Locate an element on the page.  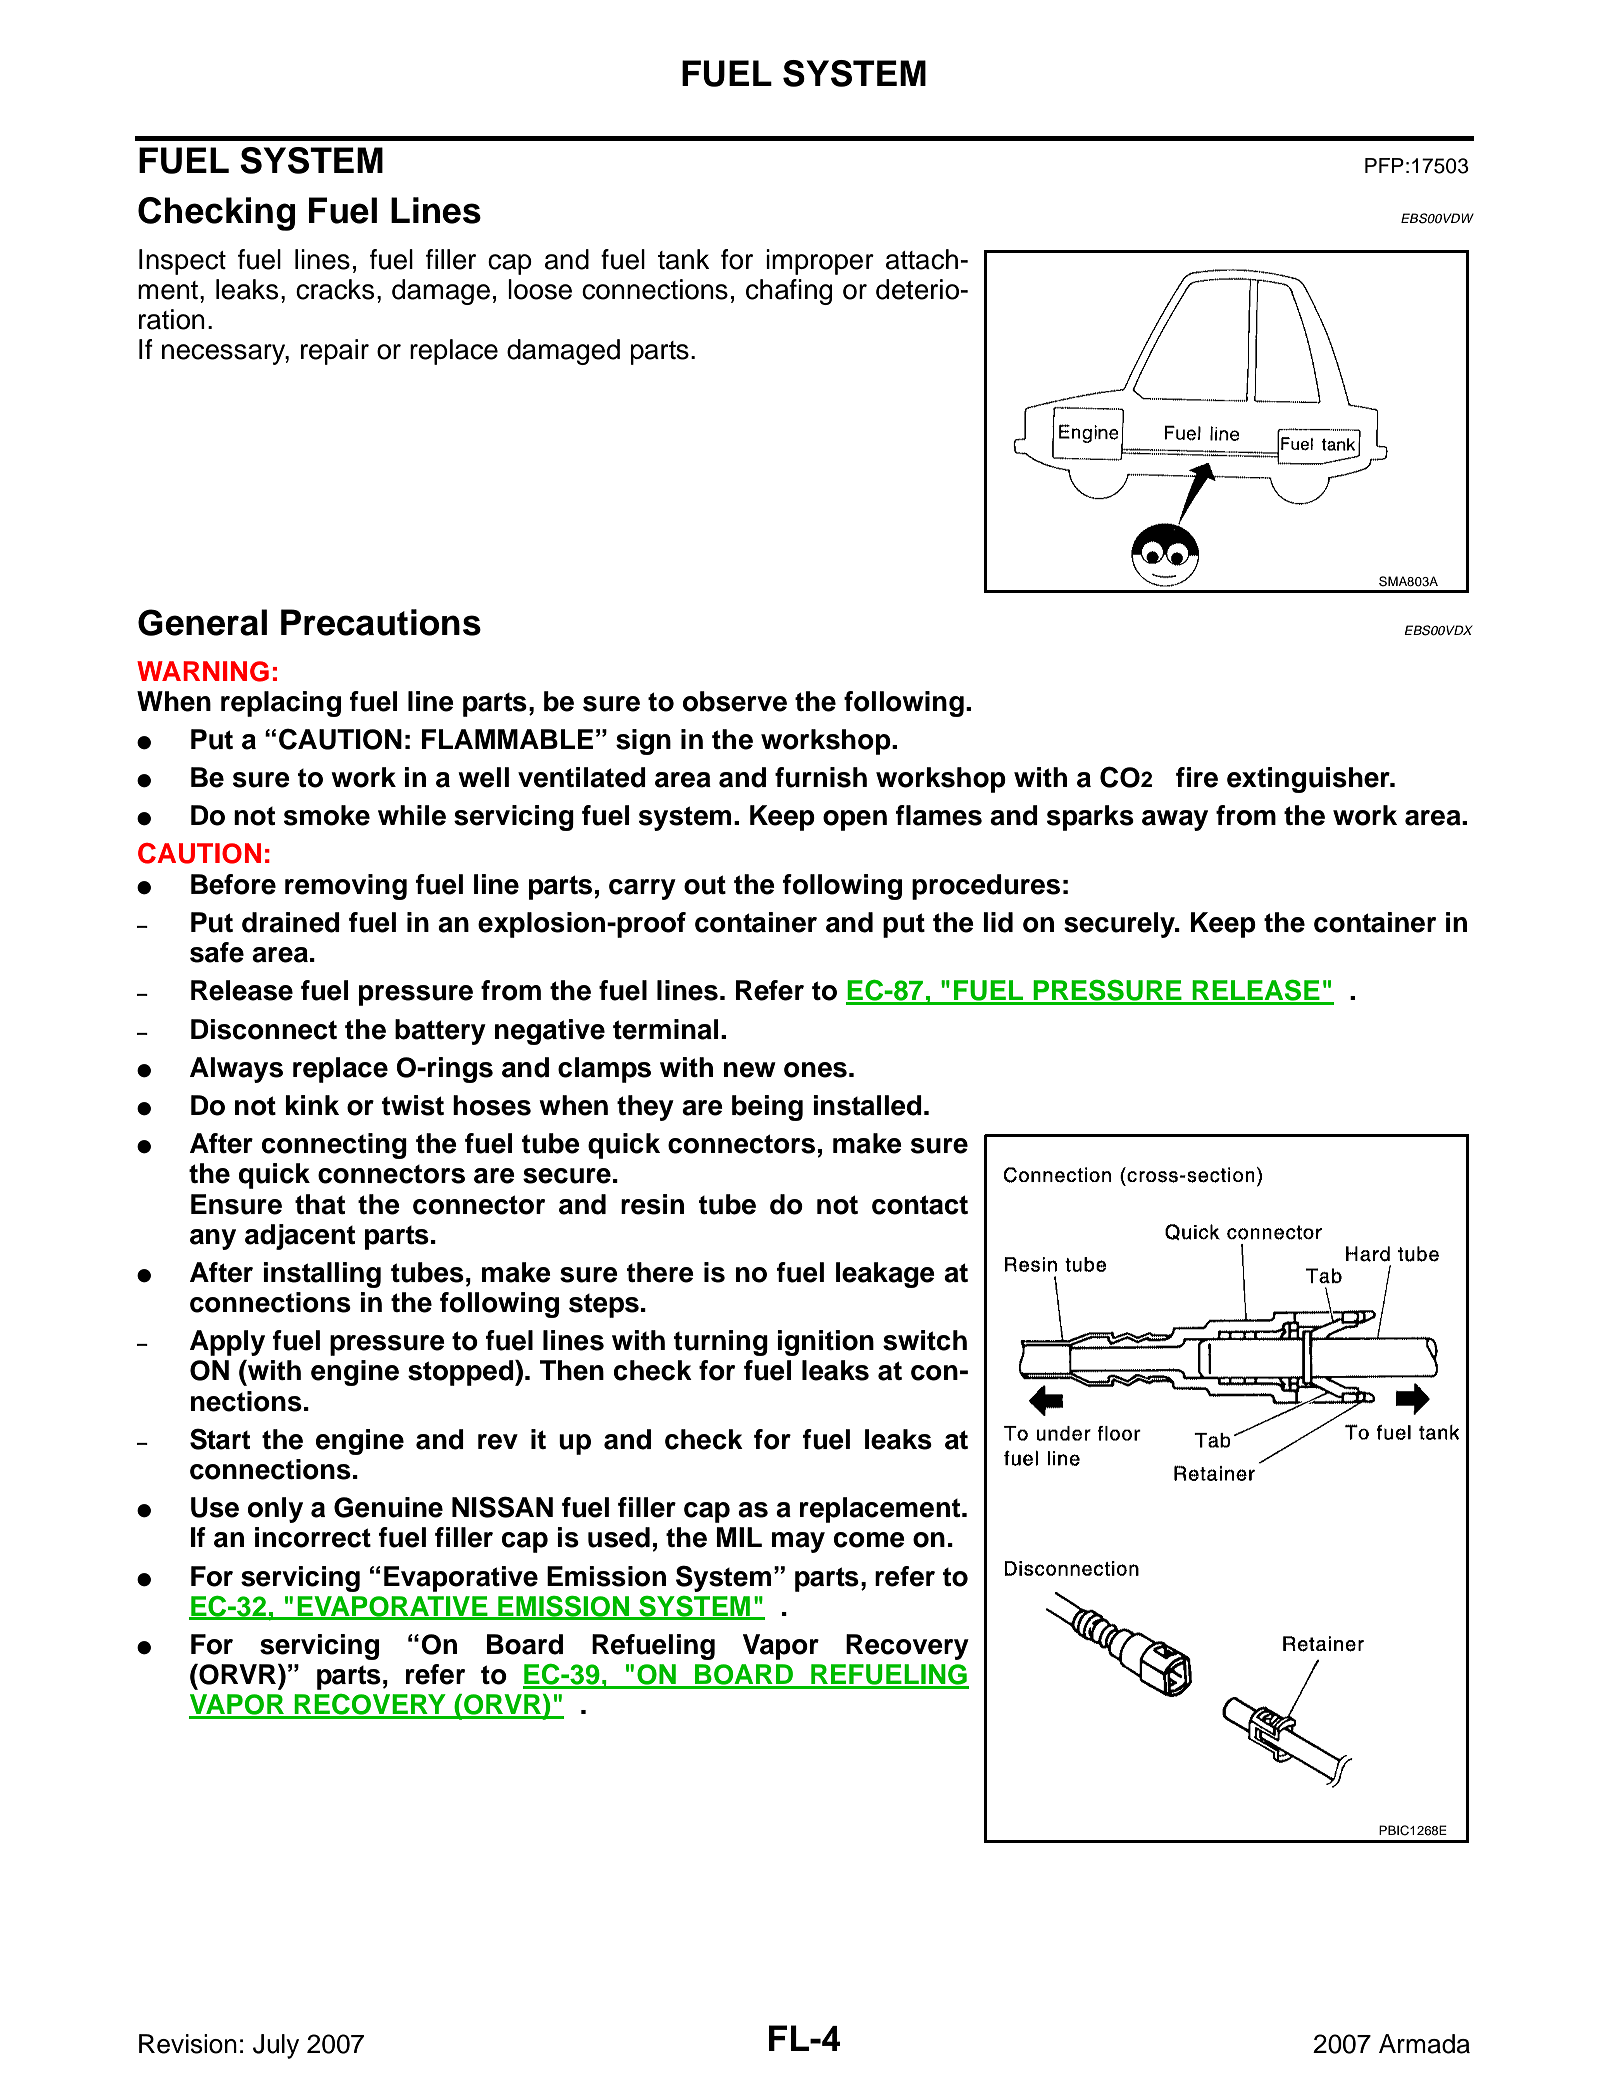
contact is located at coordinates (920, 1205).
